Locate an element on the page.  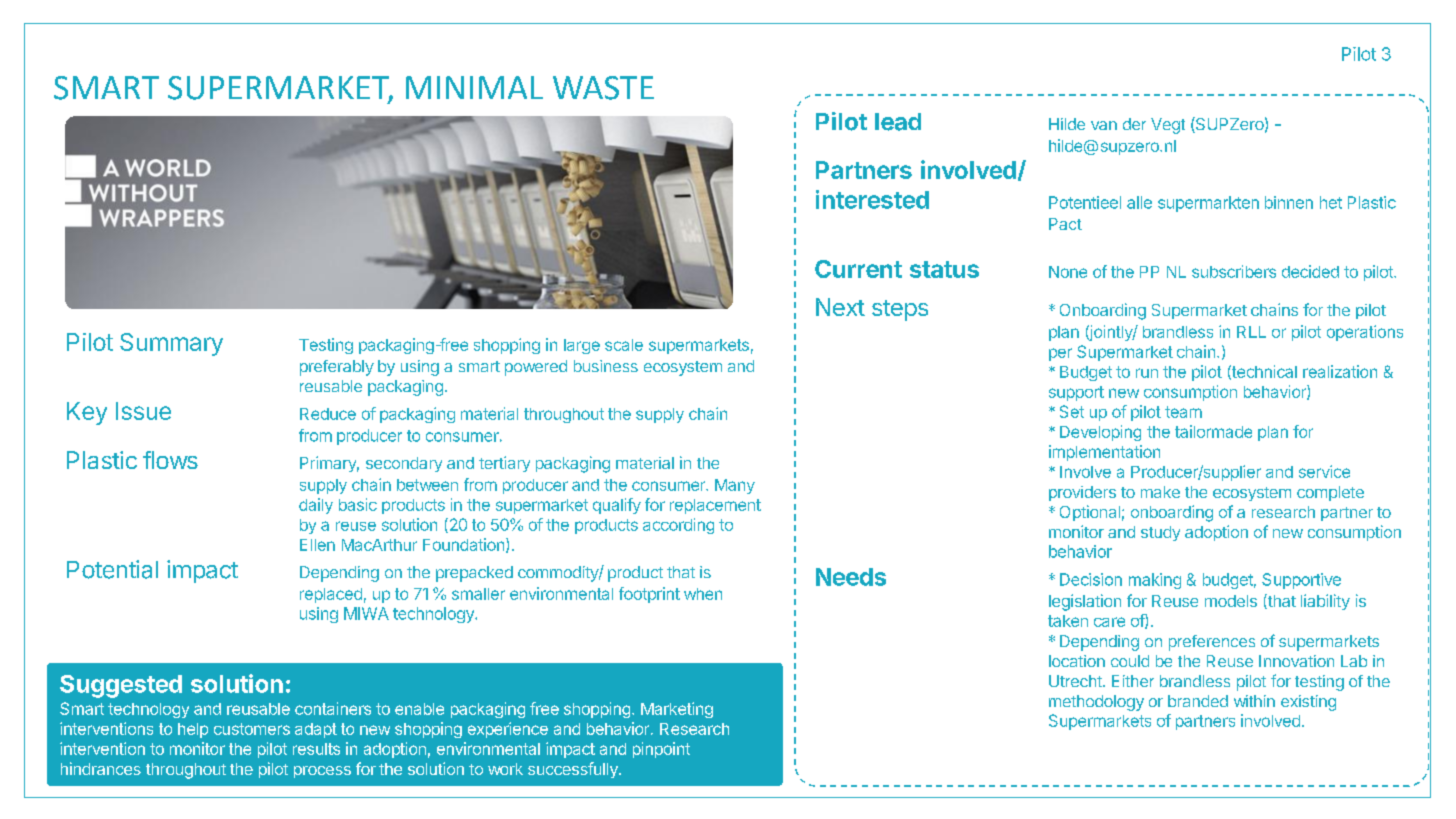
branded is located at coordinates (1198, 701).
